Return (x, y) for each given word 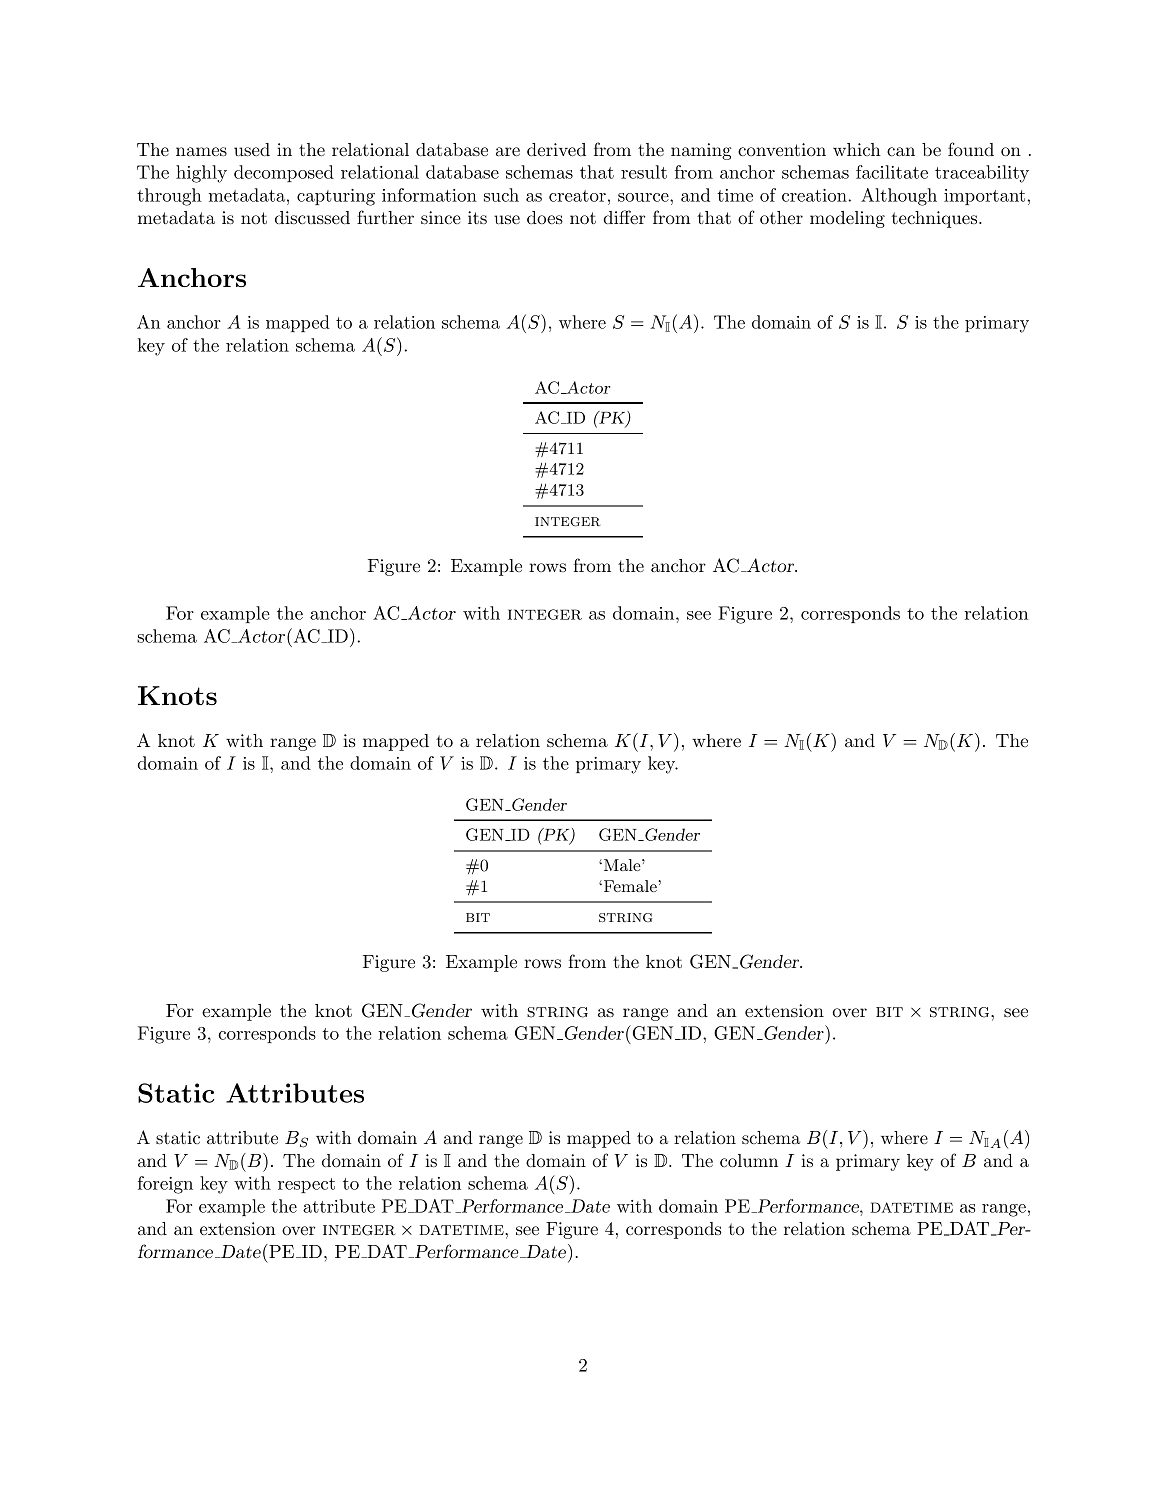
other (781, 217)
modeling (847, 219)
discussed (312, 217)
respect (306, 1185)
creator (577, 196)
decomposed (284, 173)
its (477, 217)
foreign (165, 1185)
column (749, 1160)
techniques (934, 219)
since (441, 217)
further (385, 217)
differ (624, 217)
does (545, 217)
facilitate (892, 172)
